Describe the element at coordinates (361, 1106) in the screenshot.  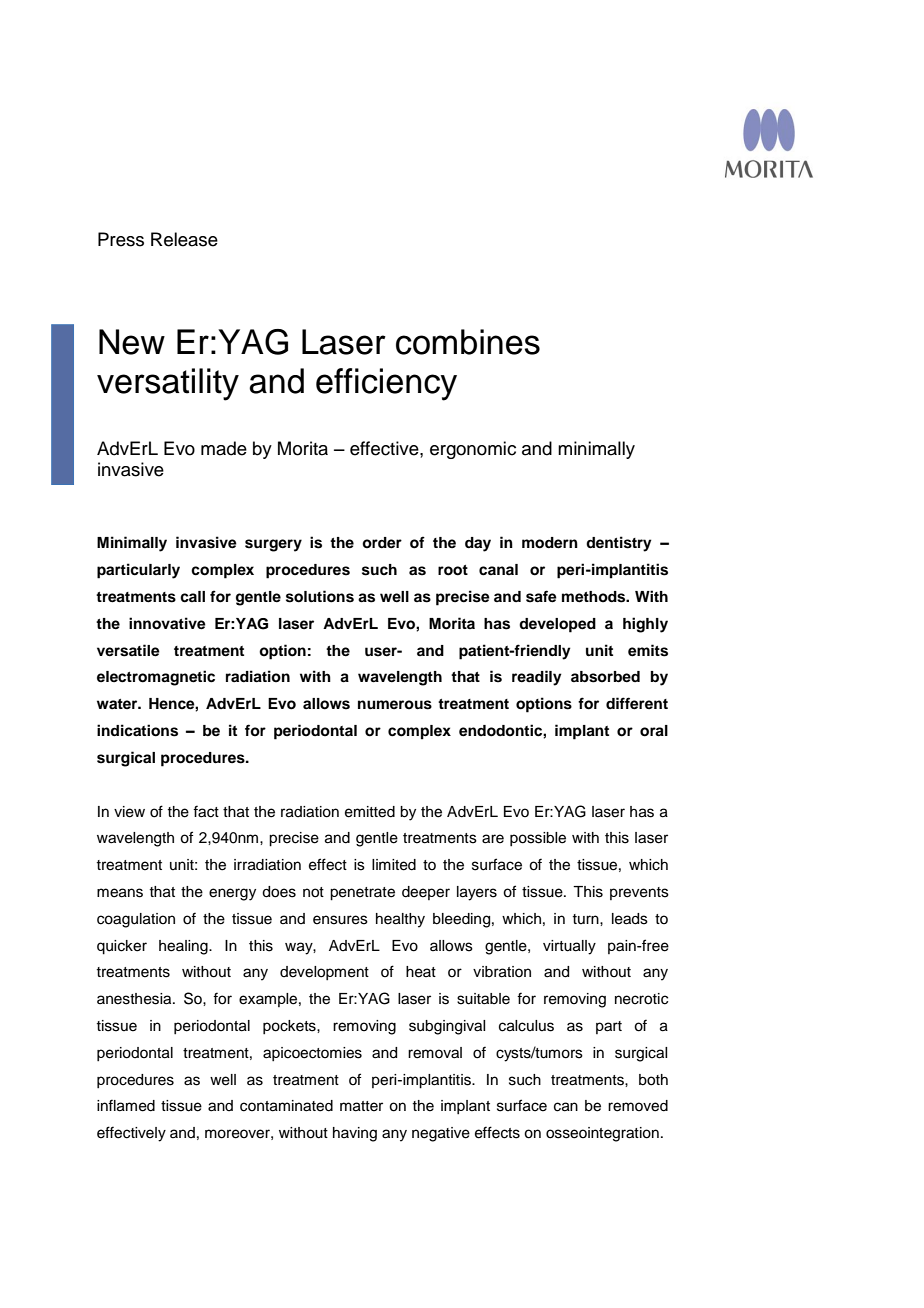
I see `matter` at that location.
